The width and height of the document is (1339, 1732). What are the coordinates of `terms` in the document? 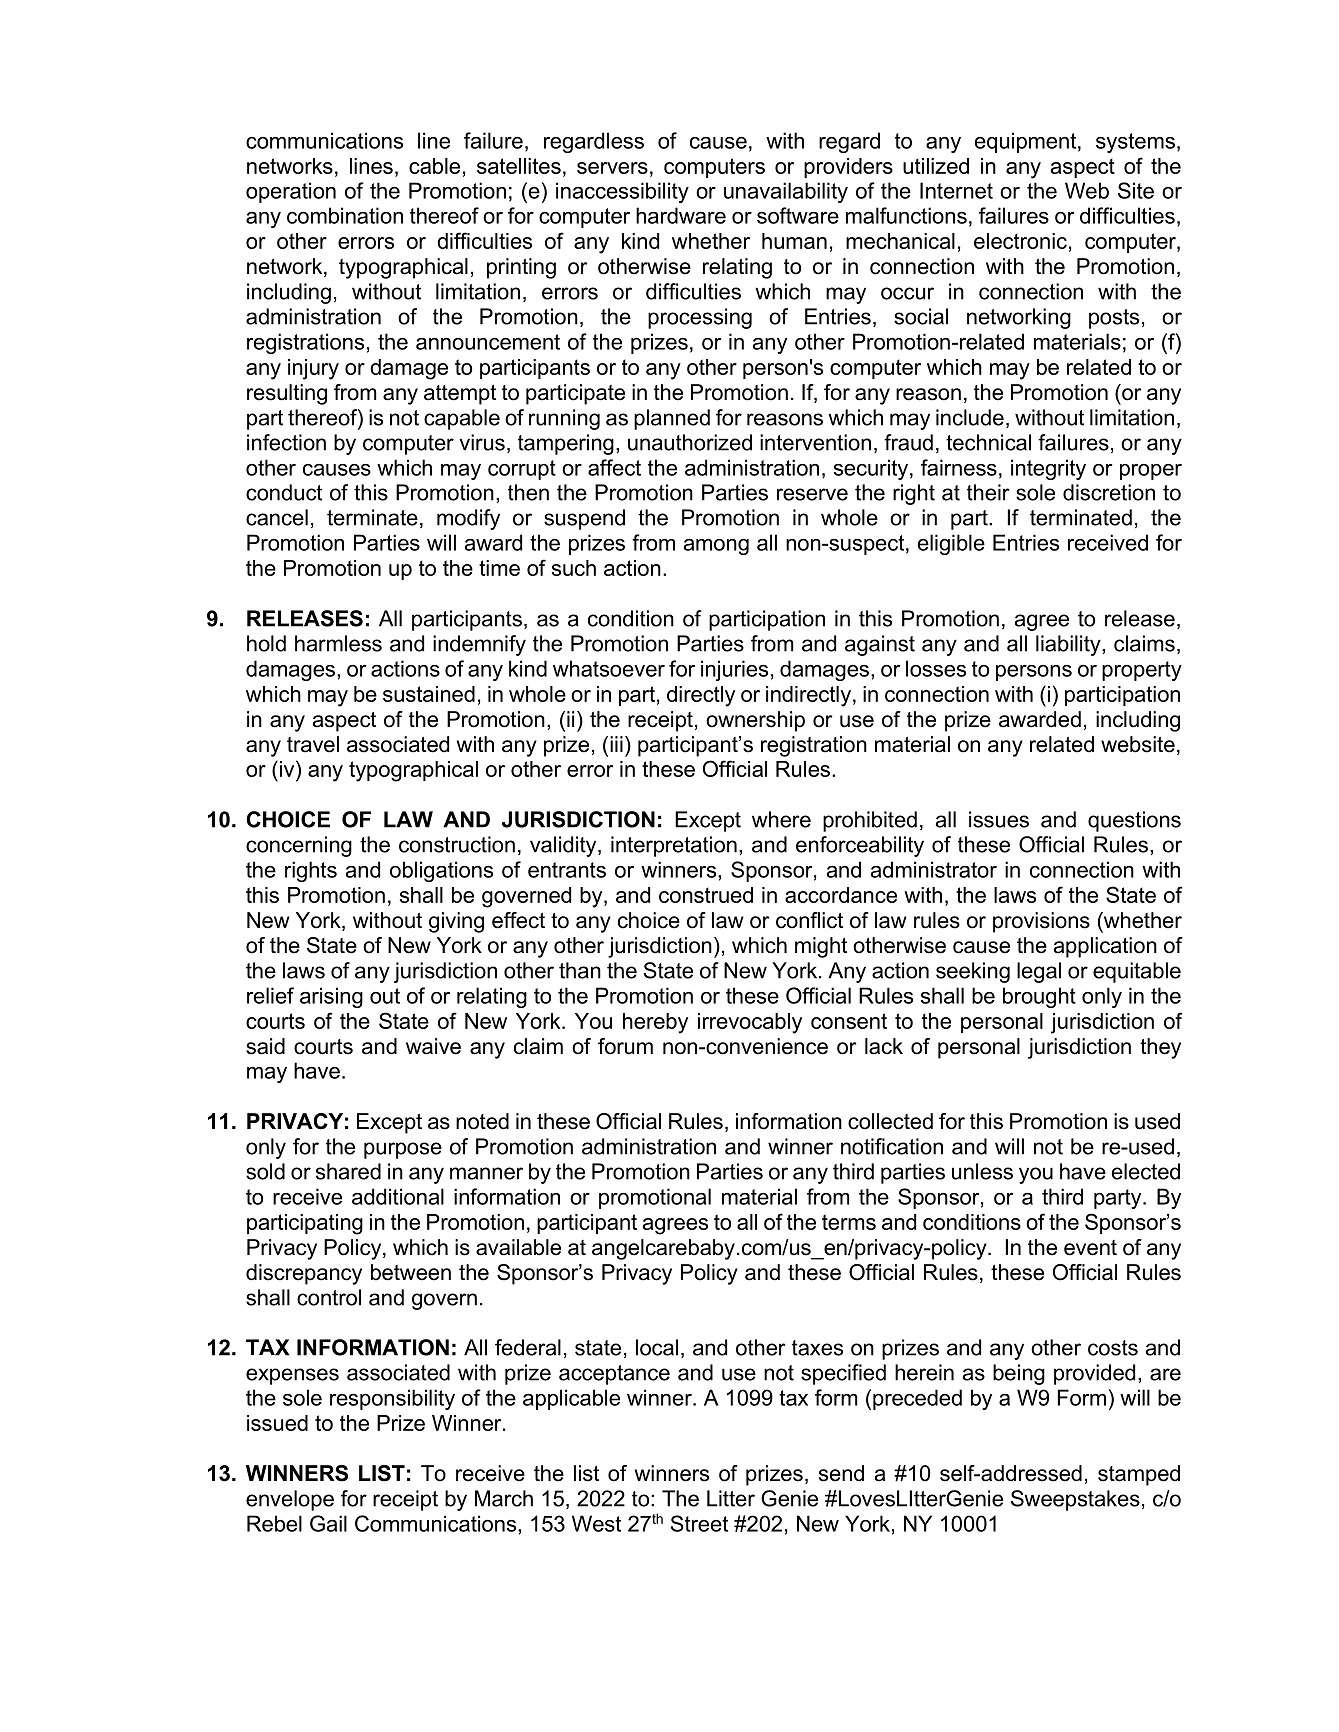 It's located at (849, 1222).
